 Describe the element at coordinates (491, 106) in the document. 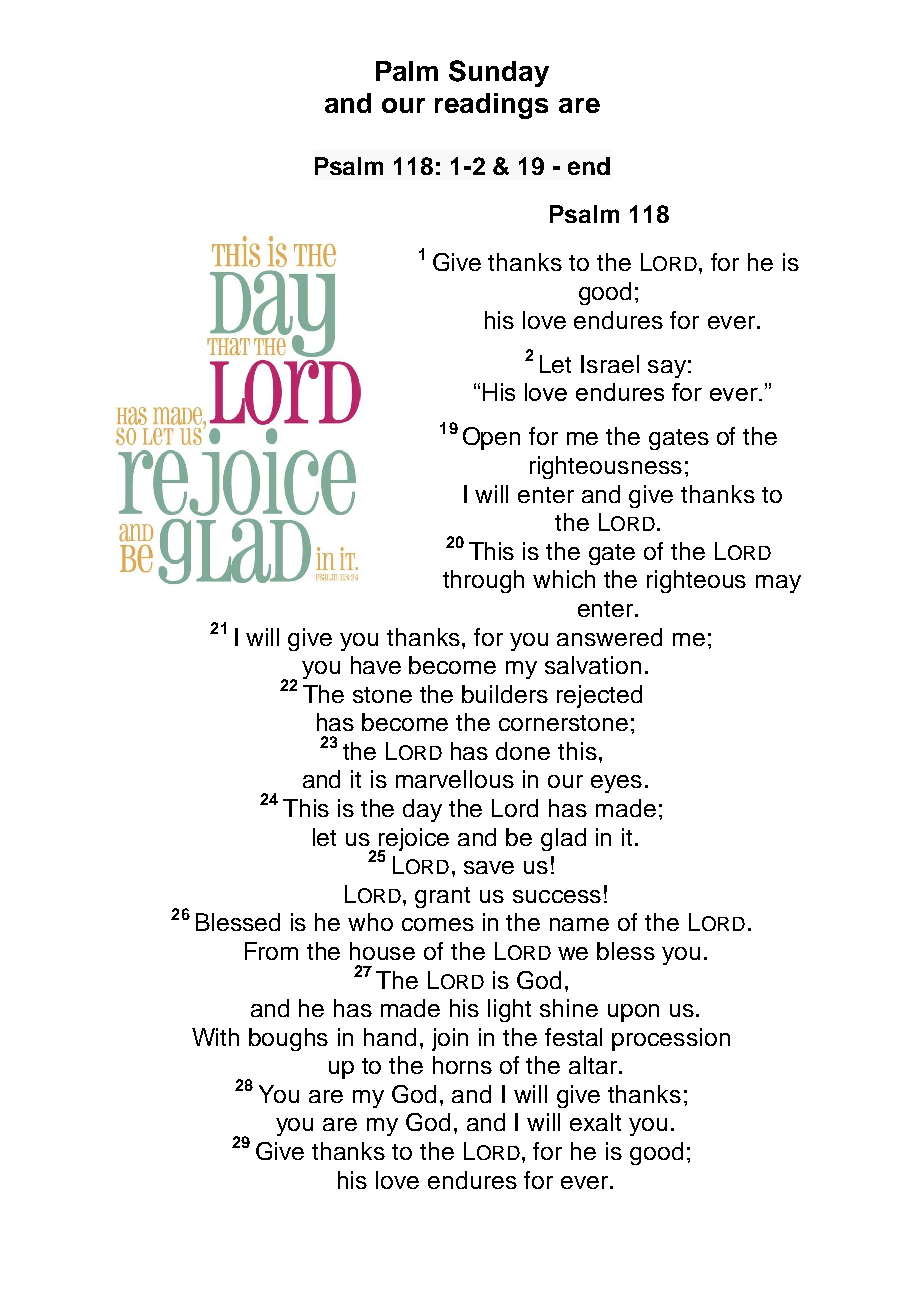

I see `readings` at that location.
